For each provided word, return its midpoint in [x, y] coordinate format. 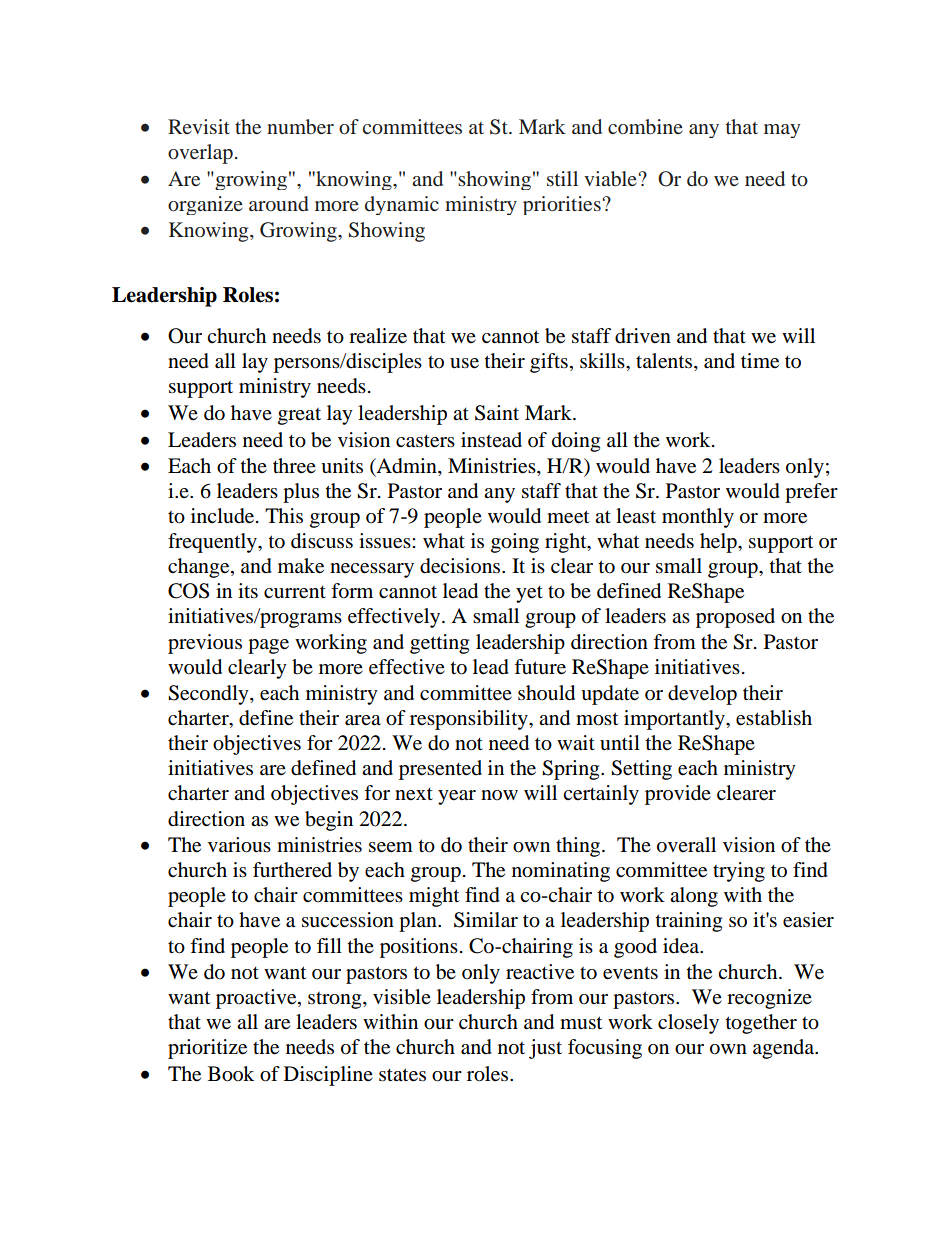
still [562, 178]
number [300, 127]
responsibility [470, 720]
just [545, 1049]
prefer [811, 493]
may [782, 131]
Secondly [209, 695]
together [761, 1024]
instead [491, 440]
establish [774, 718]
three [294, 466]
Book [231, 1074]
